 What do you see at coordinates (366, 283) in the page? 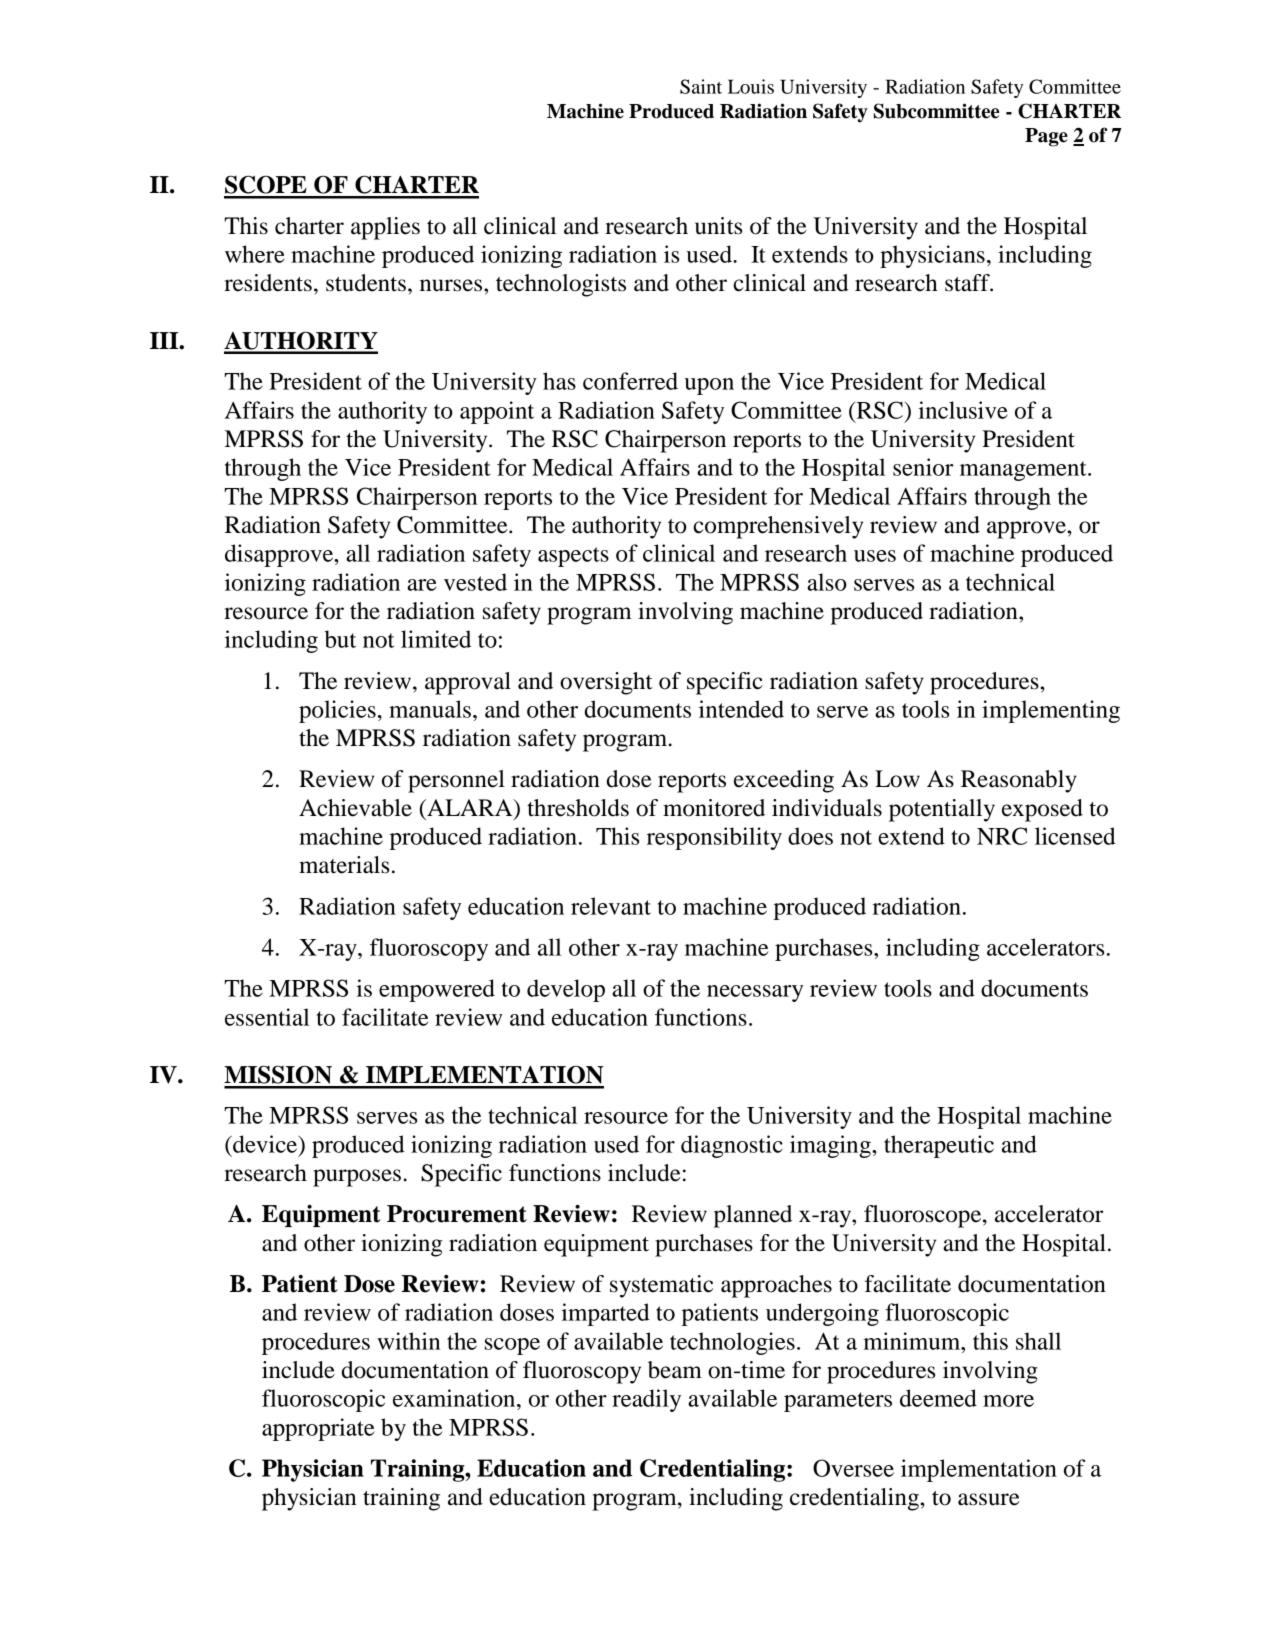
I see `students` at bounding box center [366, 283].
